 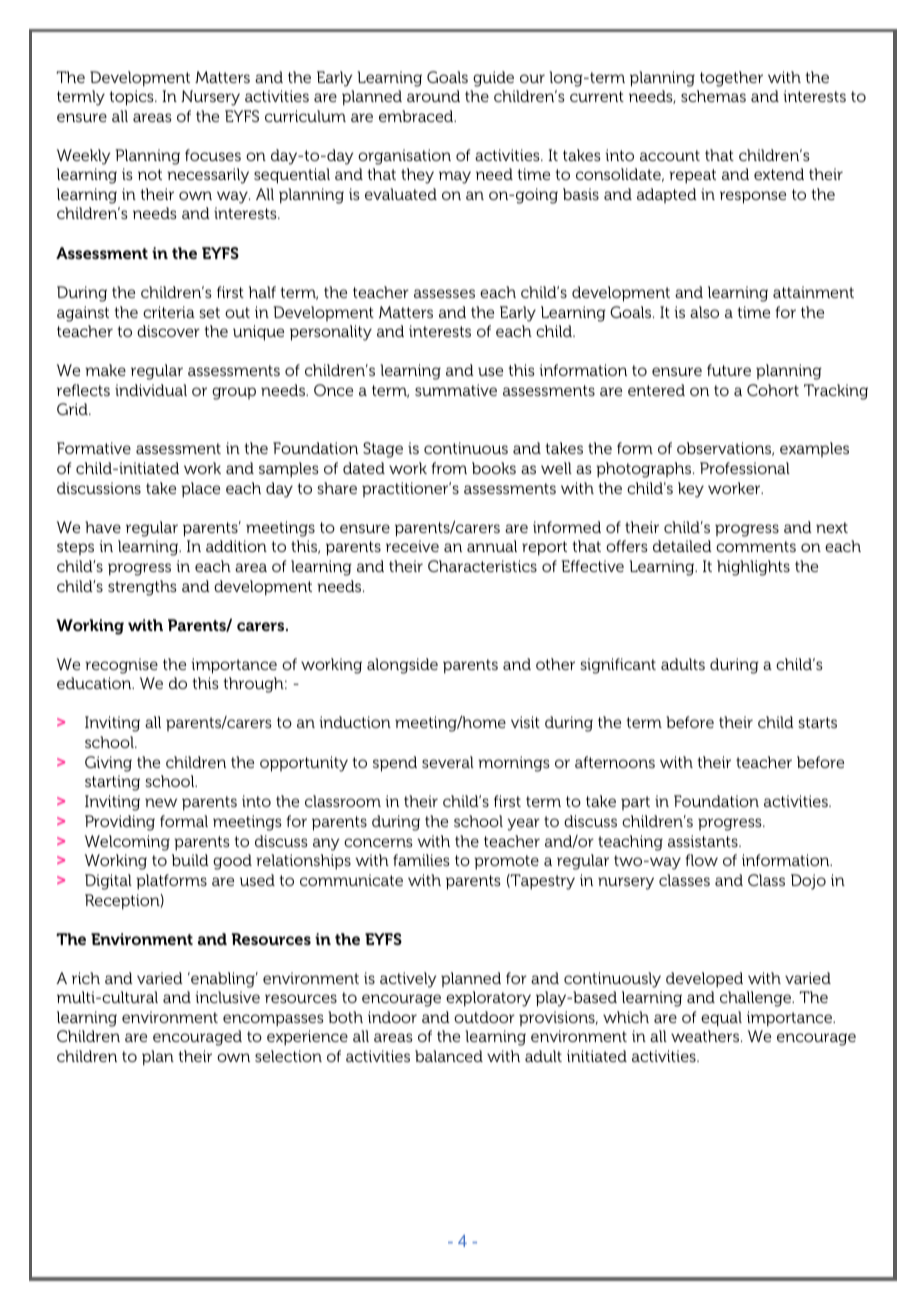 I want to click on highlights, so click(x=753, y=568).
